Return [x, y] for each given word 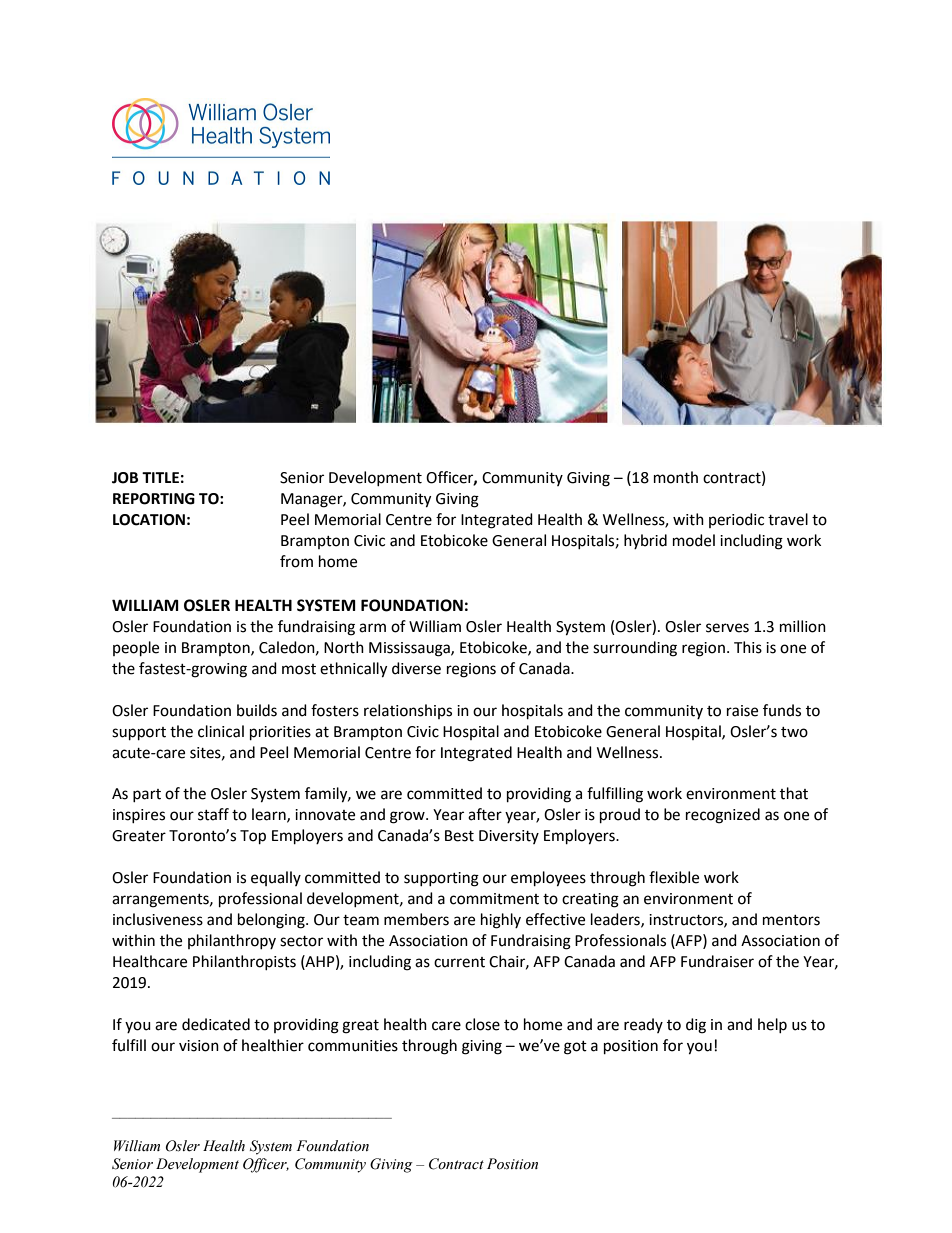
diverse [416, 668]
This [748, 647]
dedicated [216, 1024]
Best [459, 836]
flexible [674, 877]
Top [253, 837]
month [676, 477]
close [482, 1024]
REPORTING [154, 499]
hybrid [645, 541]
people [136, 649]
